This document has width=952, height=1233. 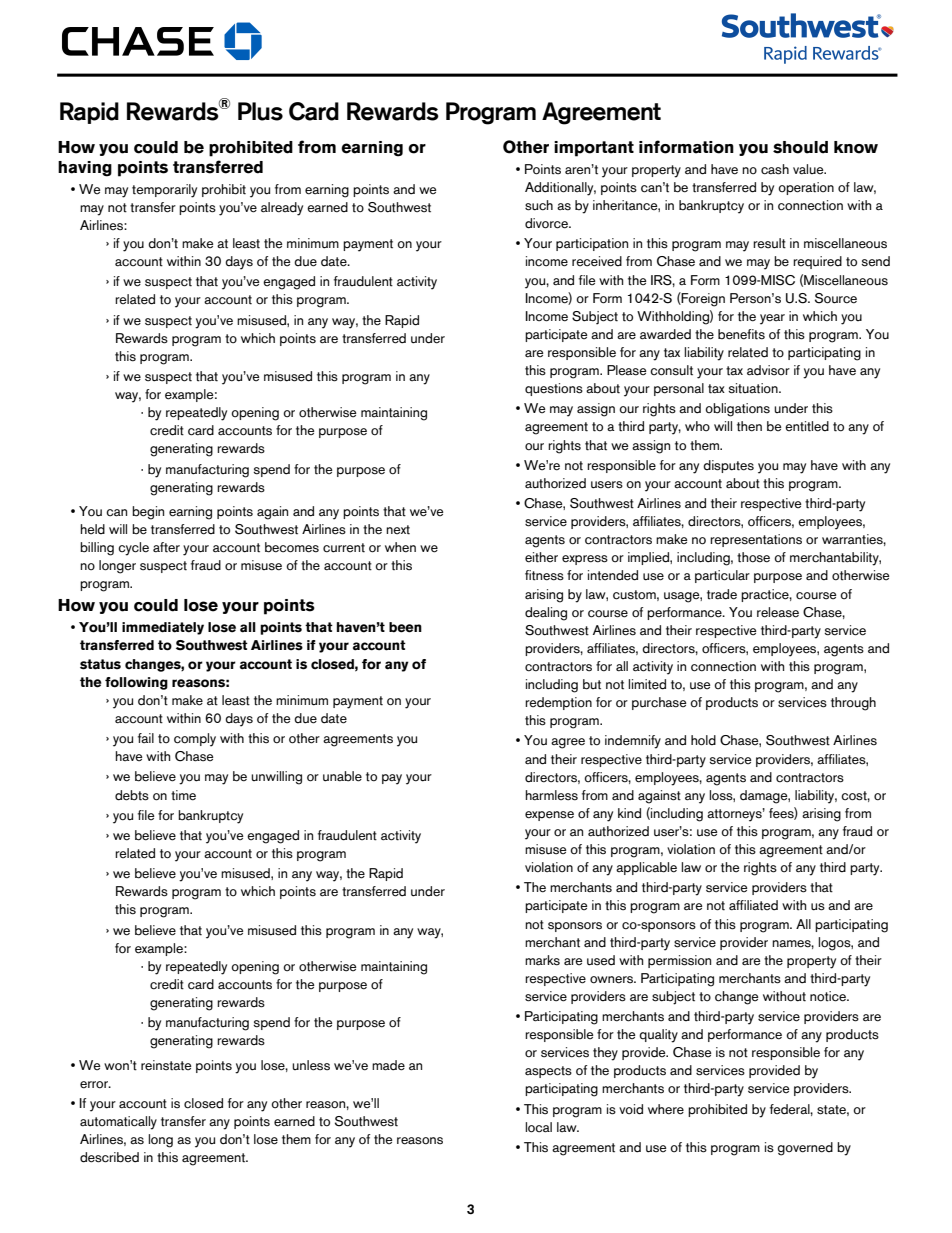 I want to click on temporarily, so click(x=164, y=191).
